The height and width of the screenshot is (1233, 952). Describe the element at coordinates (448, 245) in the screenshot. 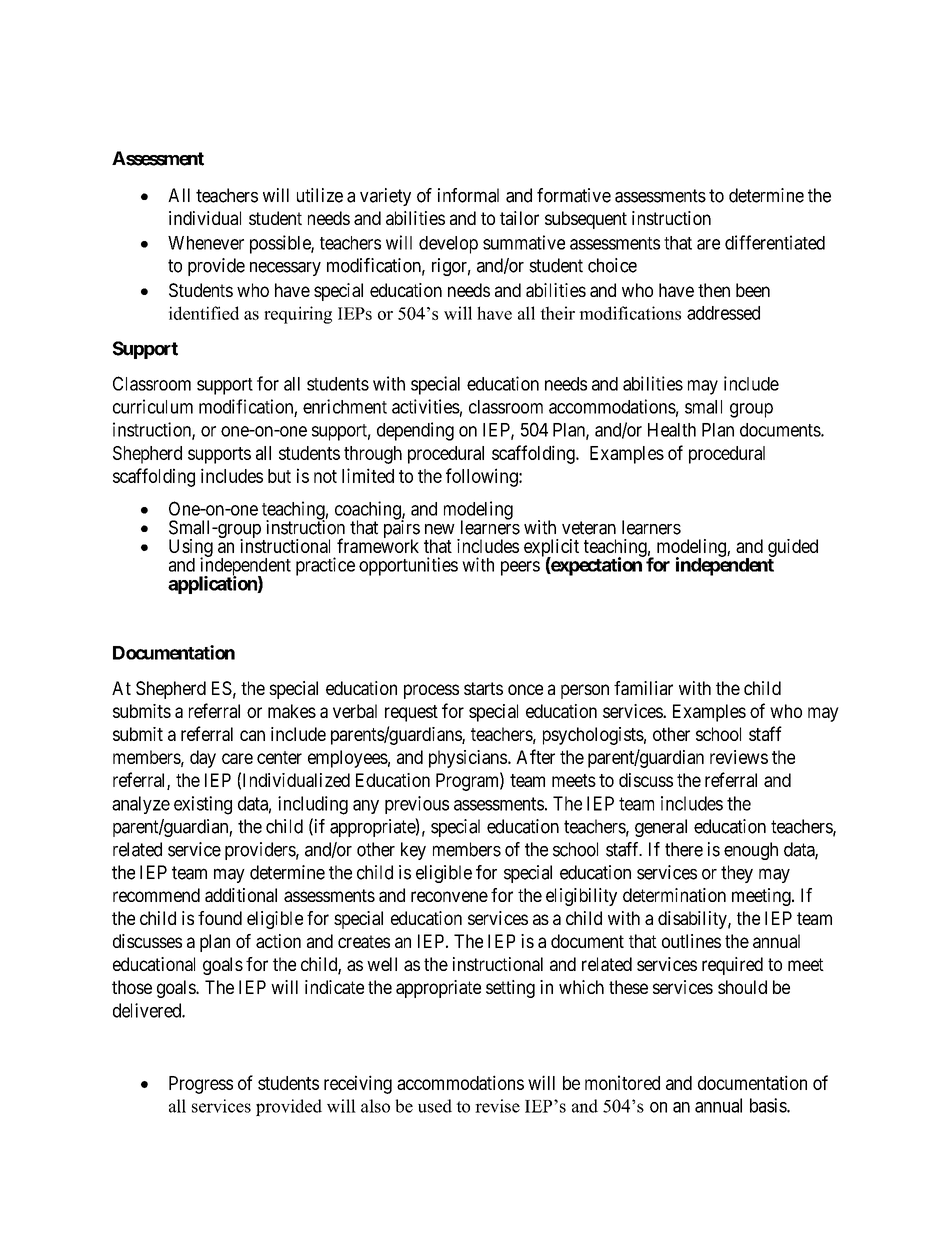

I see `develop` at that location.
